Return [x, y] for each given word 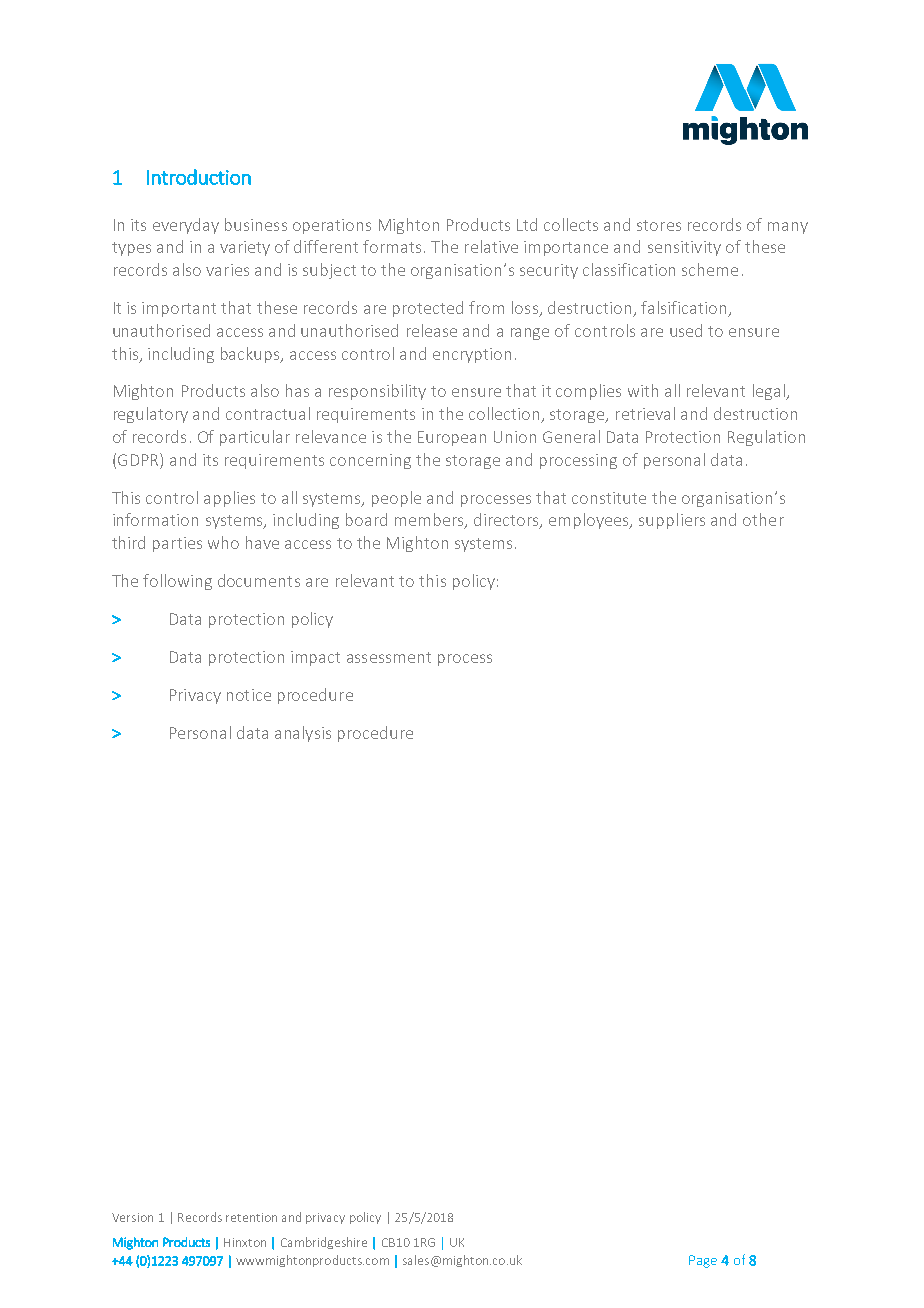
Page [703, 1261]
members [430, 521]
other [763, 519]
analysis [303, 734]
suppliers [672, 521]
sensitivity [684, 248]
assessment [389, 657]
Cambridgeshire [324, 1243]
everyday [186, 226]
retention [251, 1217]
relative [491, 246]
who [223, 542]
